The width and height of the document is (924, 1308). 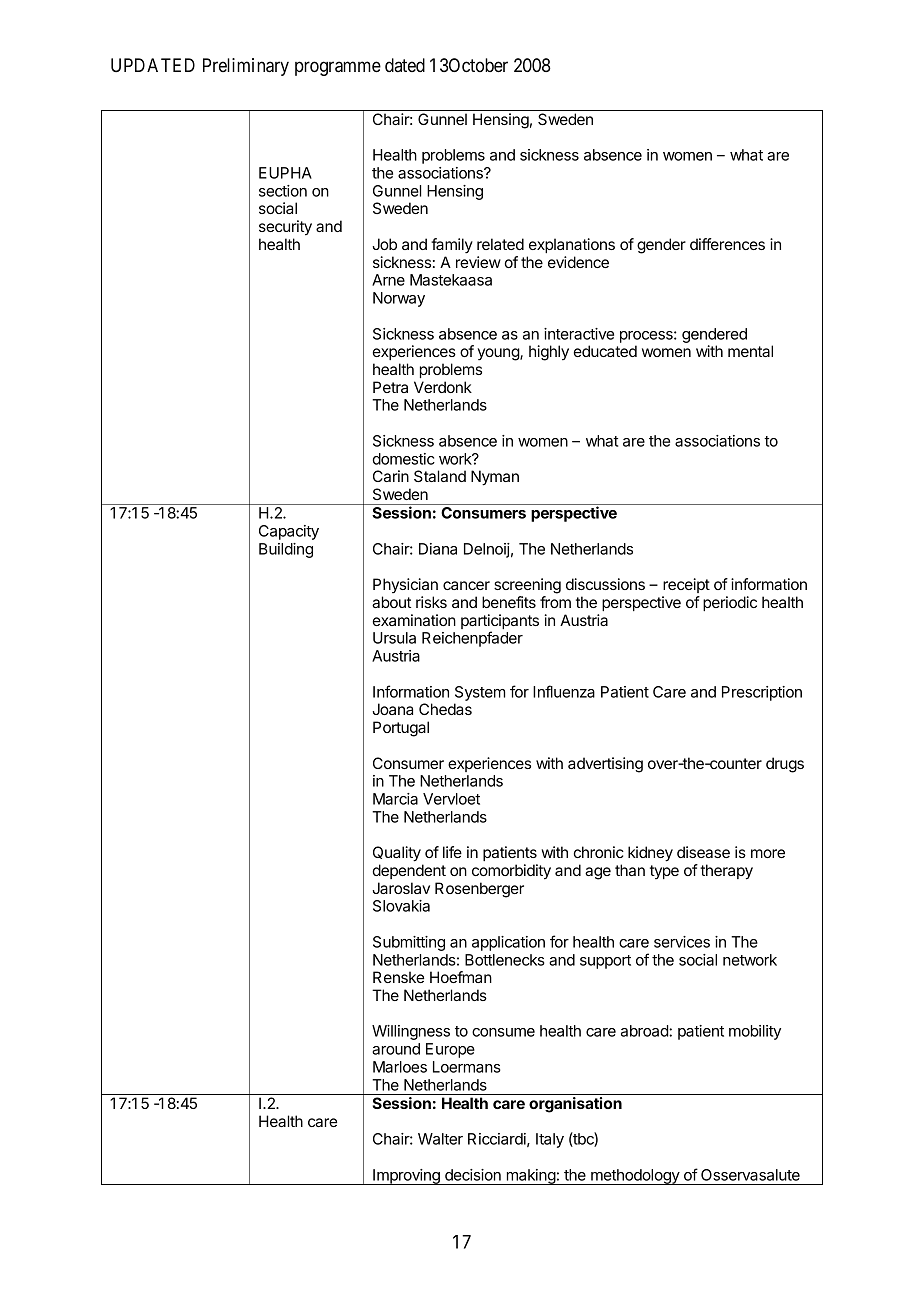 What do you see at coordinates (727, 244) in the document?
I see `differences` at bounding box center [727, 244].
